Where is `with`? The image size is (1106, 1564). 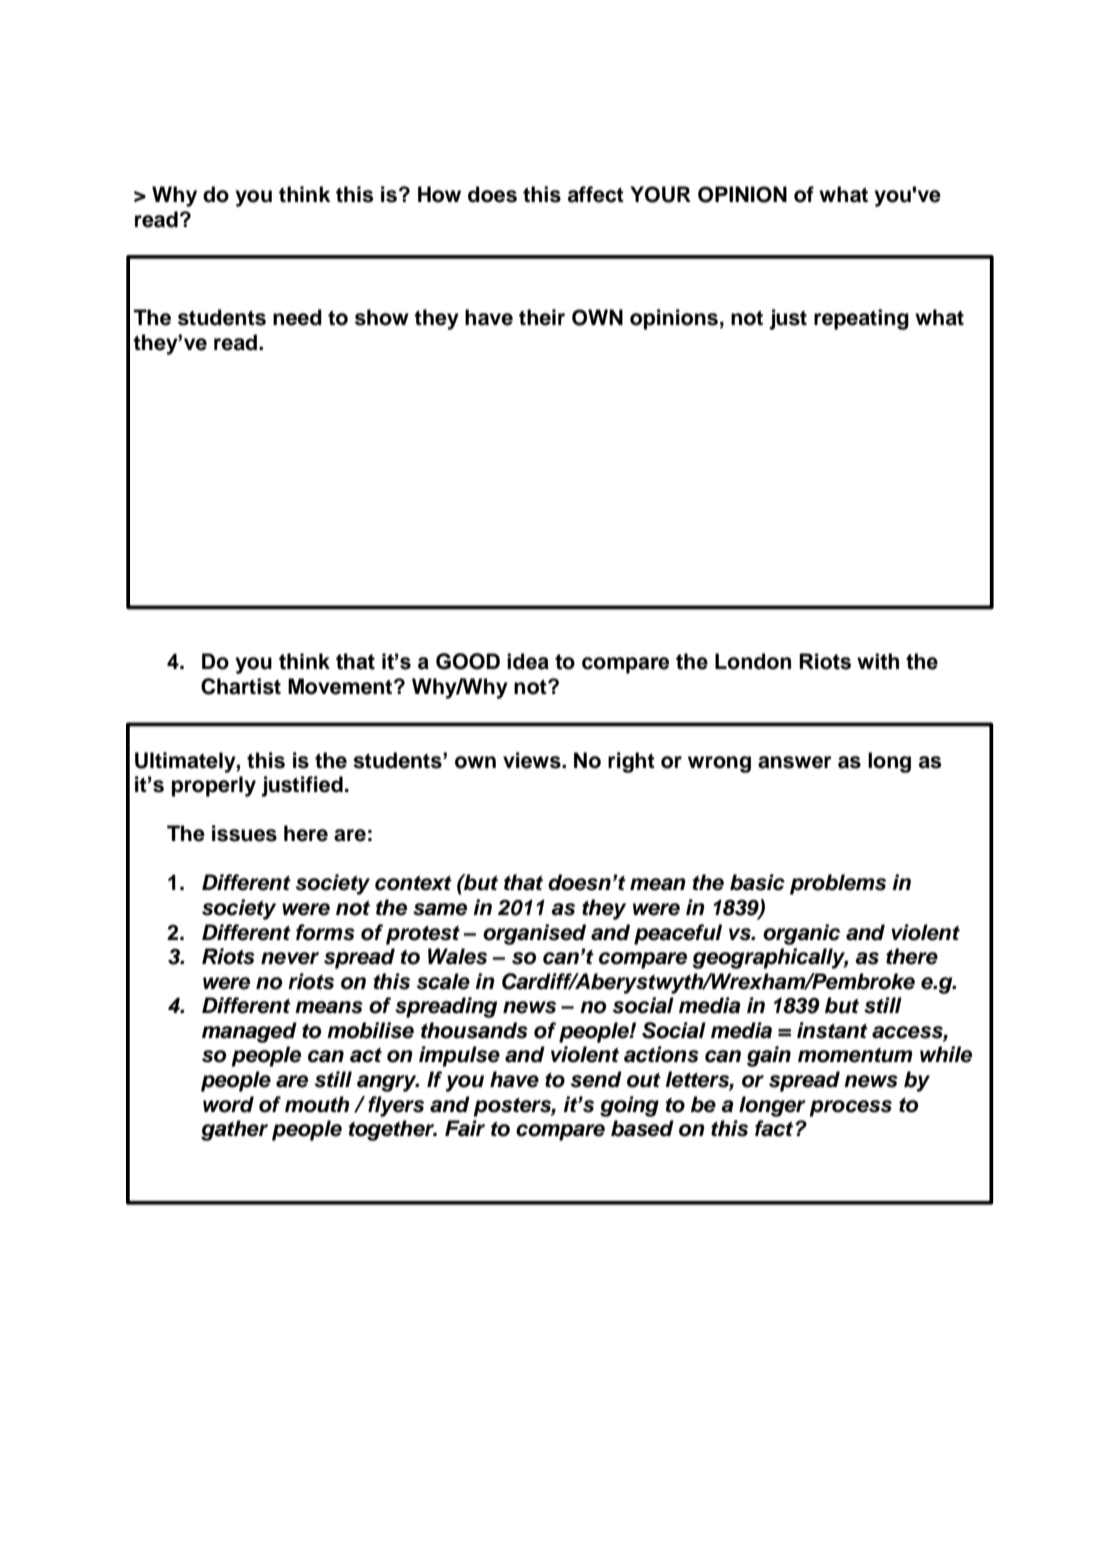 with is located at coordinates (878, 661).
